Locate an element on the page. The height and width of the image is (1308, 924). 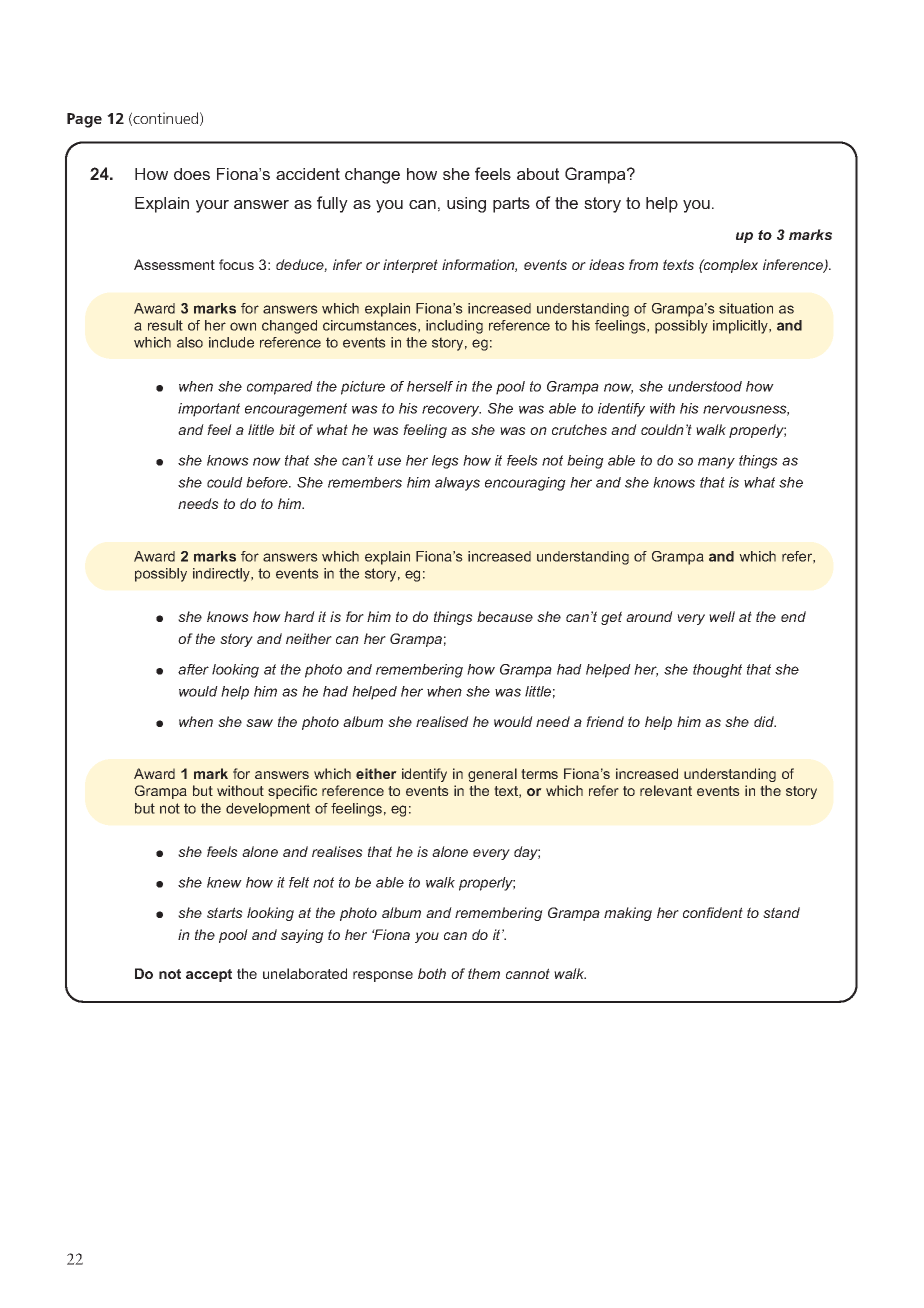
using is located at coordinates (466, 205).
